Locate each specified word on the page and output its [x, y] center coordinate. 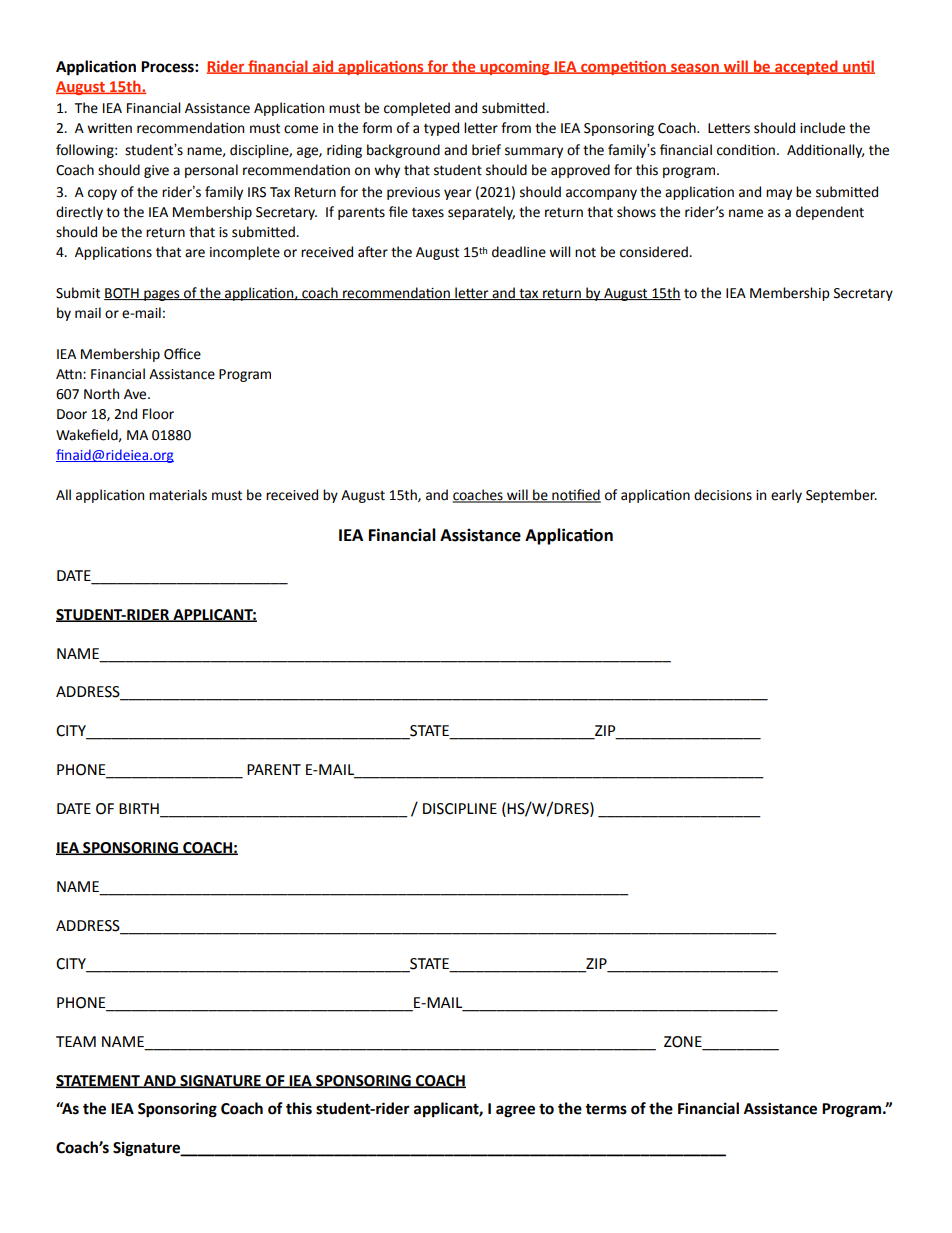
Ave [136, 394]
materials [178, 495]
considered [655, 252]
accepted [806, 67]
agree [515, 1111]
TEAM [76, 1041]
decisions [723, 495]
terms [606, 1109]
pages [162, 295]
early [786, 496]
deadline [519, 252]
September [841, 496]
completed [417, 109]
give [156, 171]
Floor [158, 414]
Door [72, 414]
